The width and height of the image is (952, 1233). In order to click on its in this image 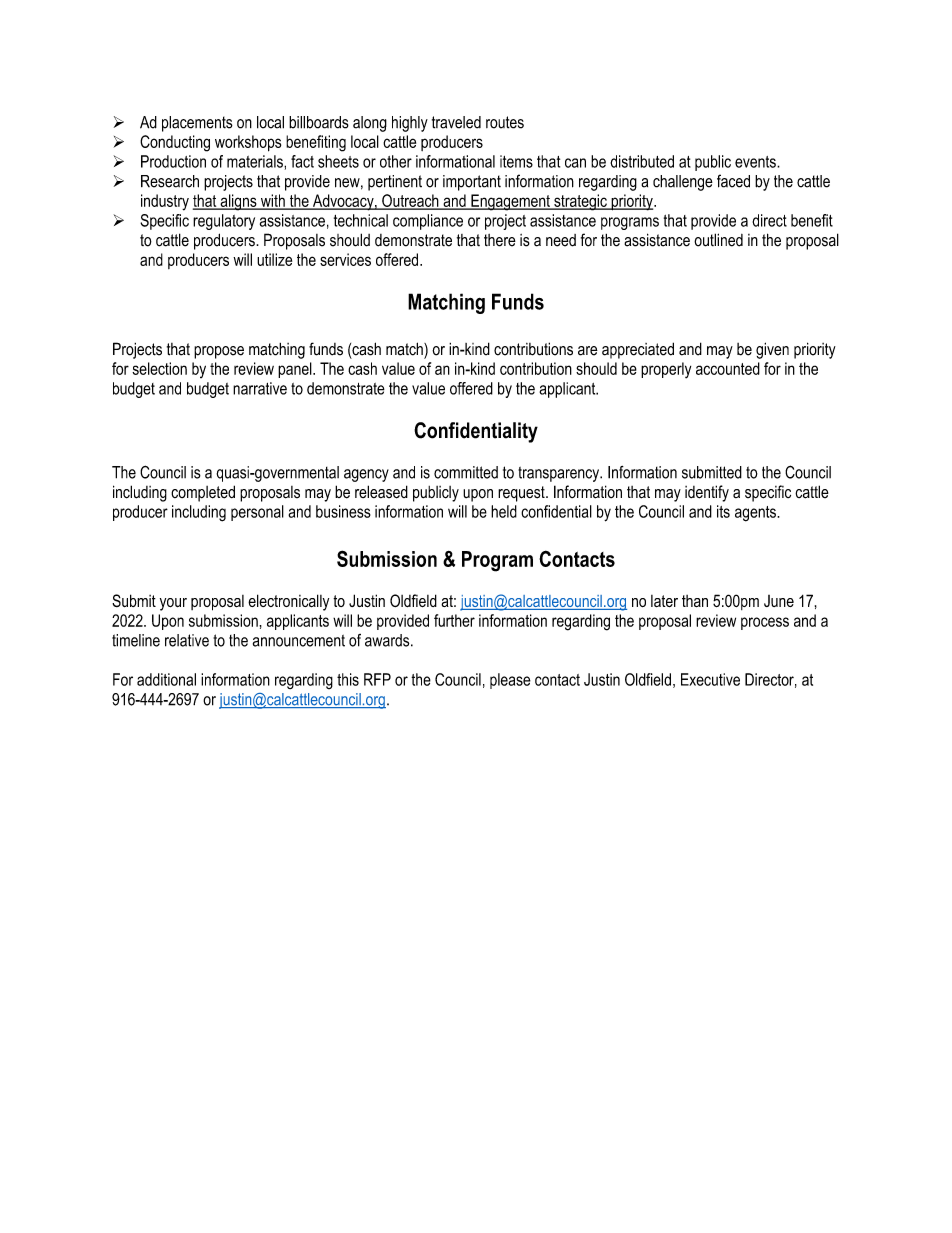, I will do `click(723, 511)`.
